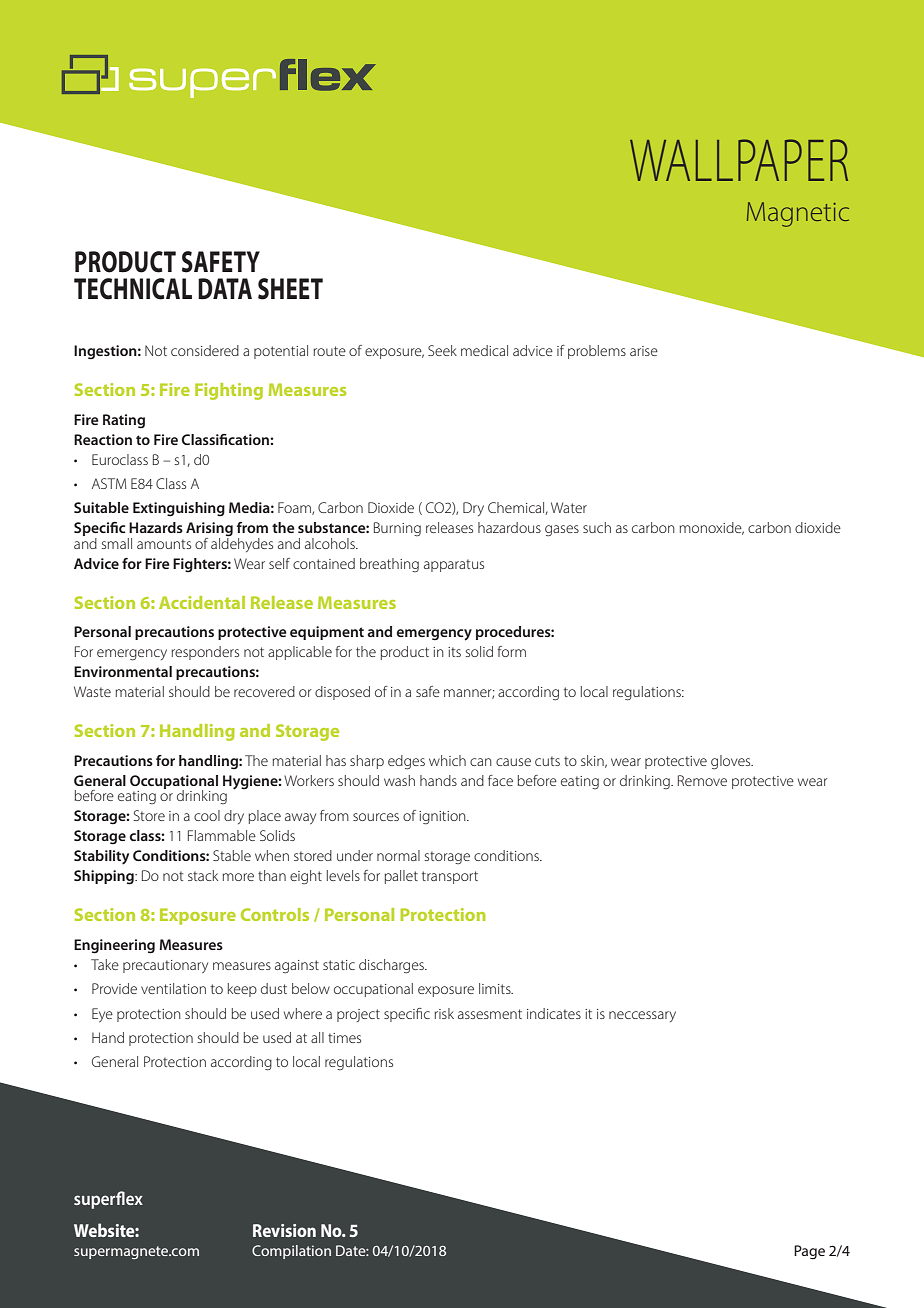 The image size is (924, 1308). Describe the element at coordinates (450, 877) in the document. I see `transport` at that location.
